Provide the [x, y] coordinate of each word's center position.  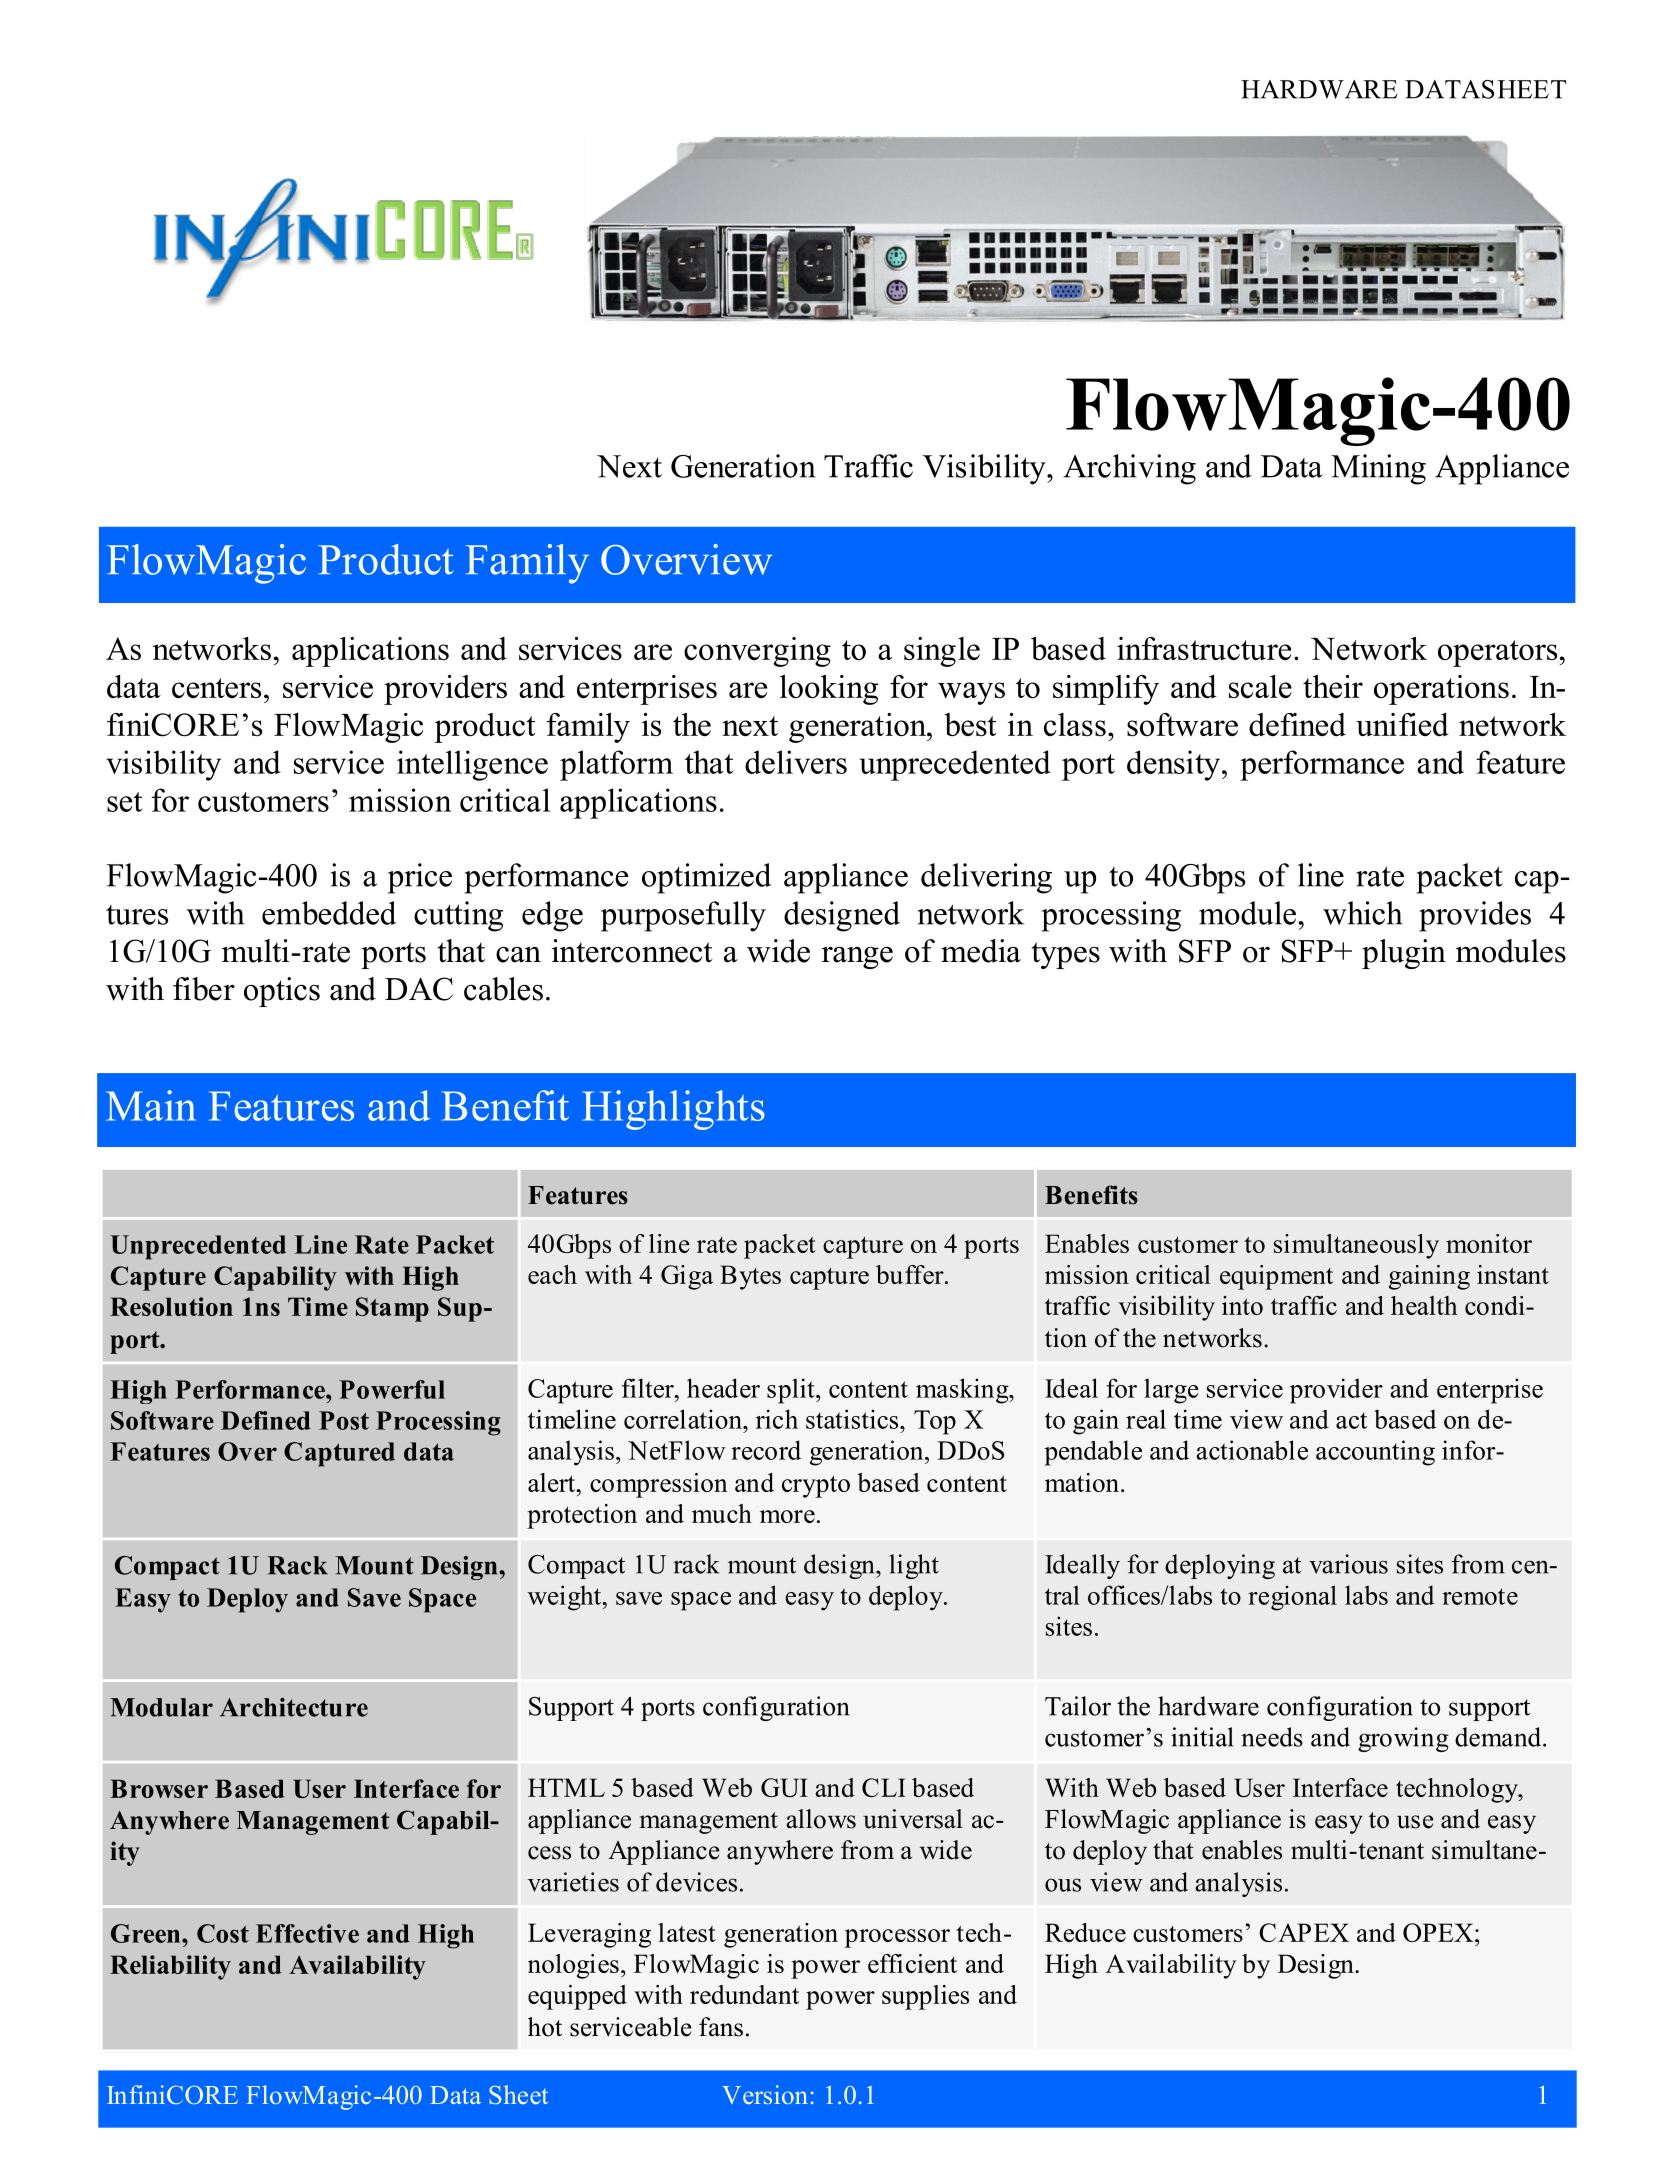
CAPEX [1304, 1932]
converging [757, 652]
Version [765, 2094]
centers [216, 688]
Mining [1378, 469]
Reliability [170, 1967]
